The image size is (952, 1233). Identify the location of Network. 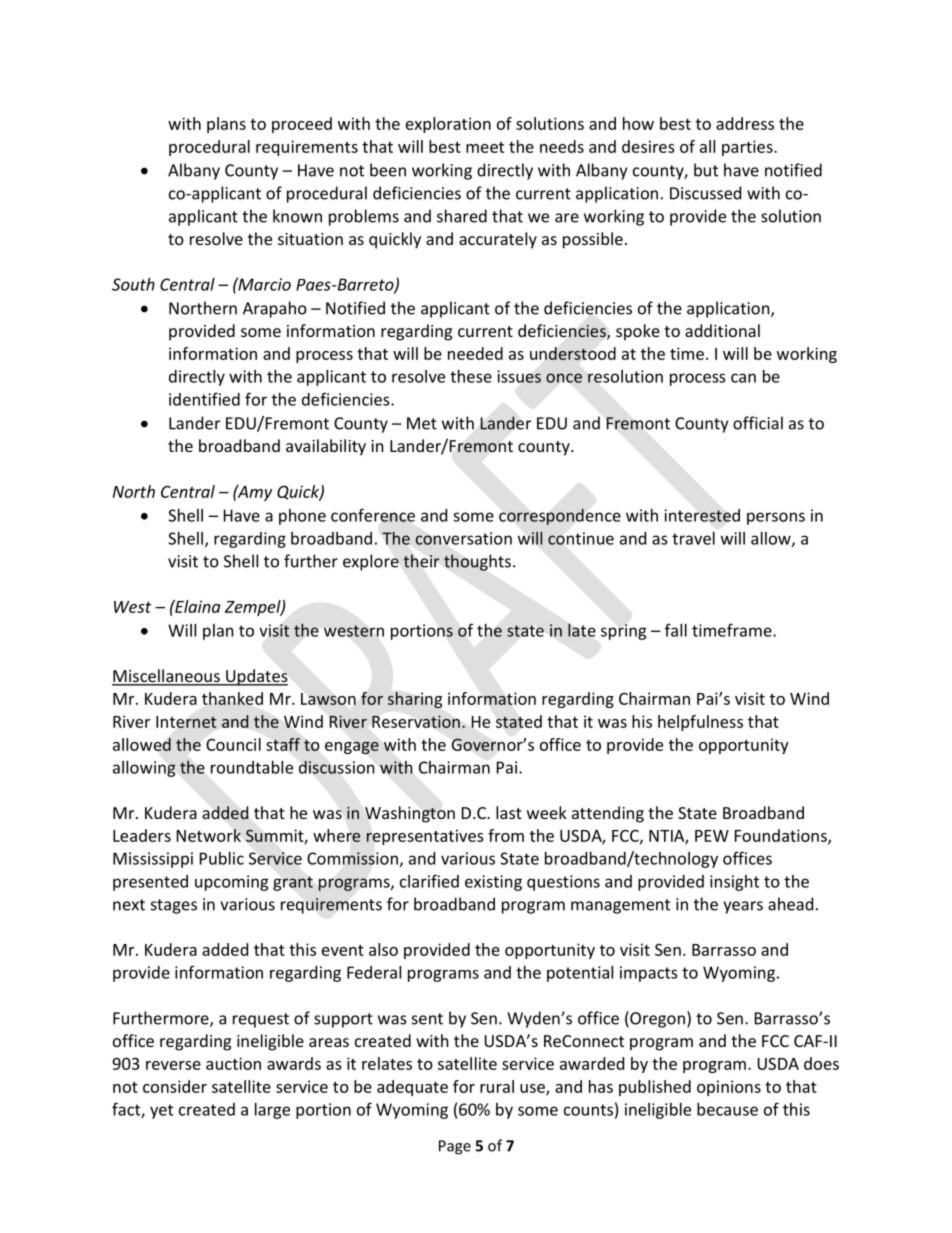
(209, 835).
